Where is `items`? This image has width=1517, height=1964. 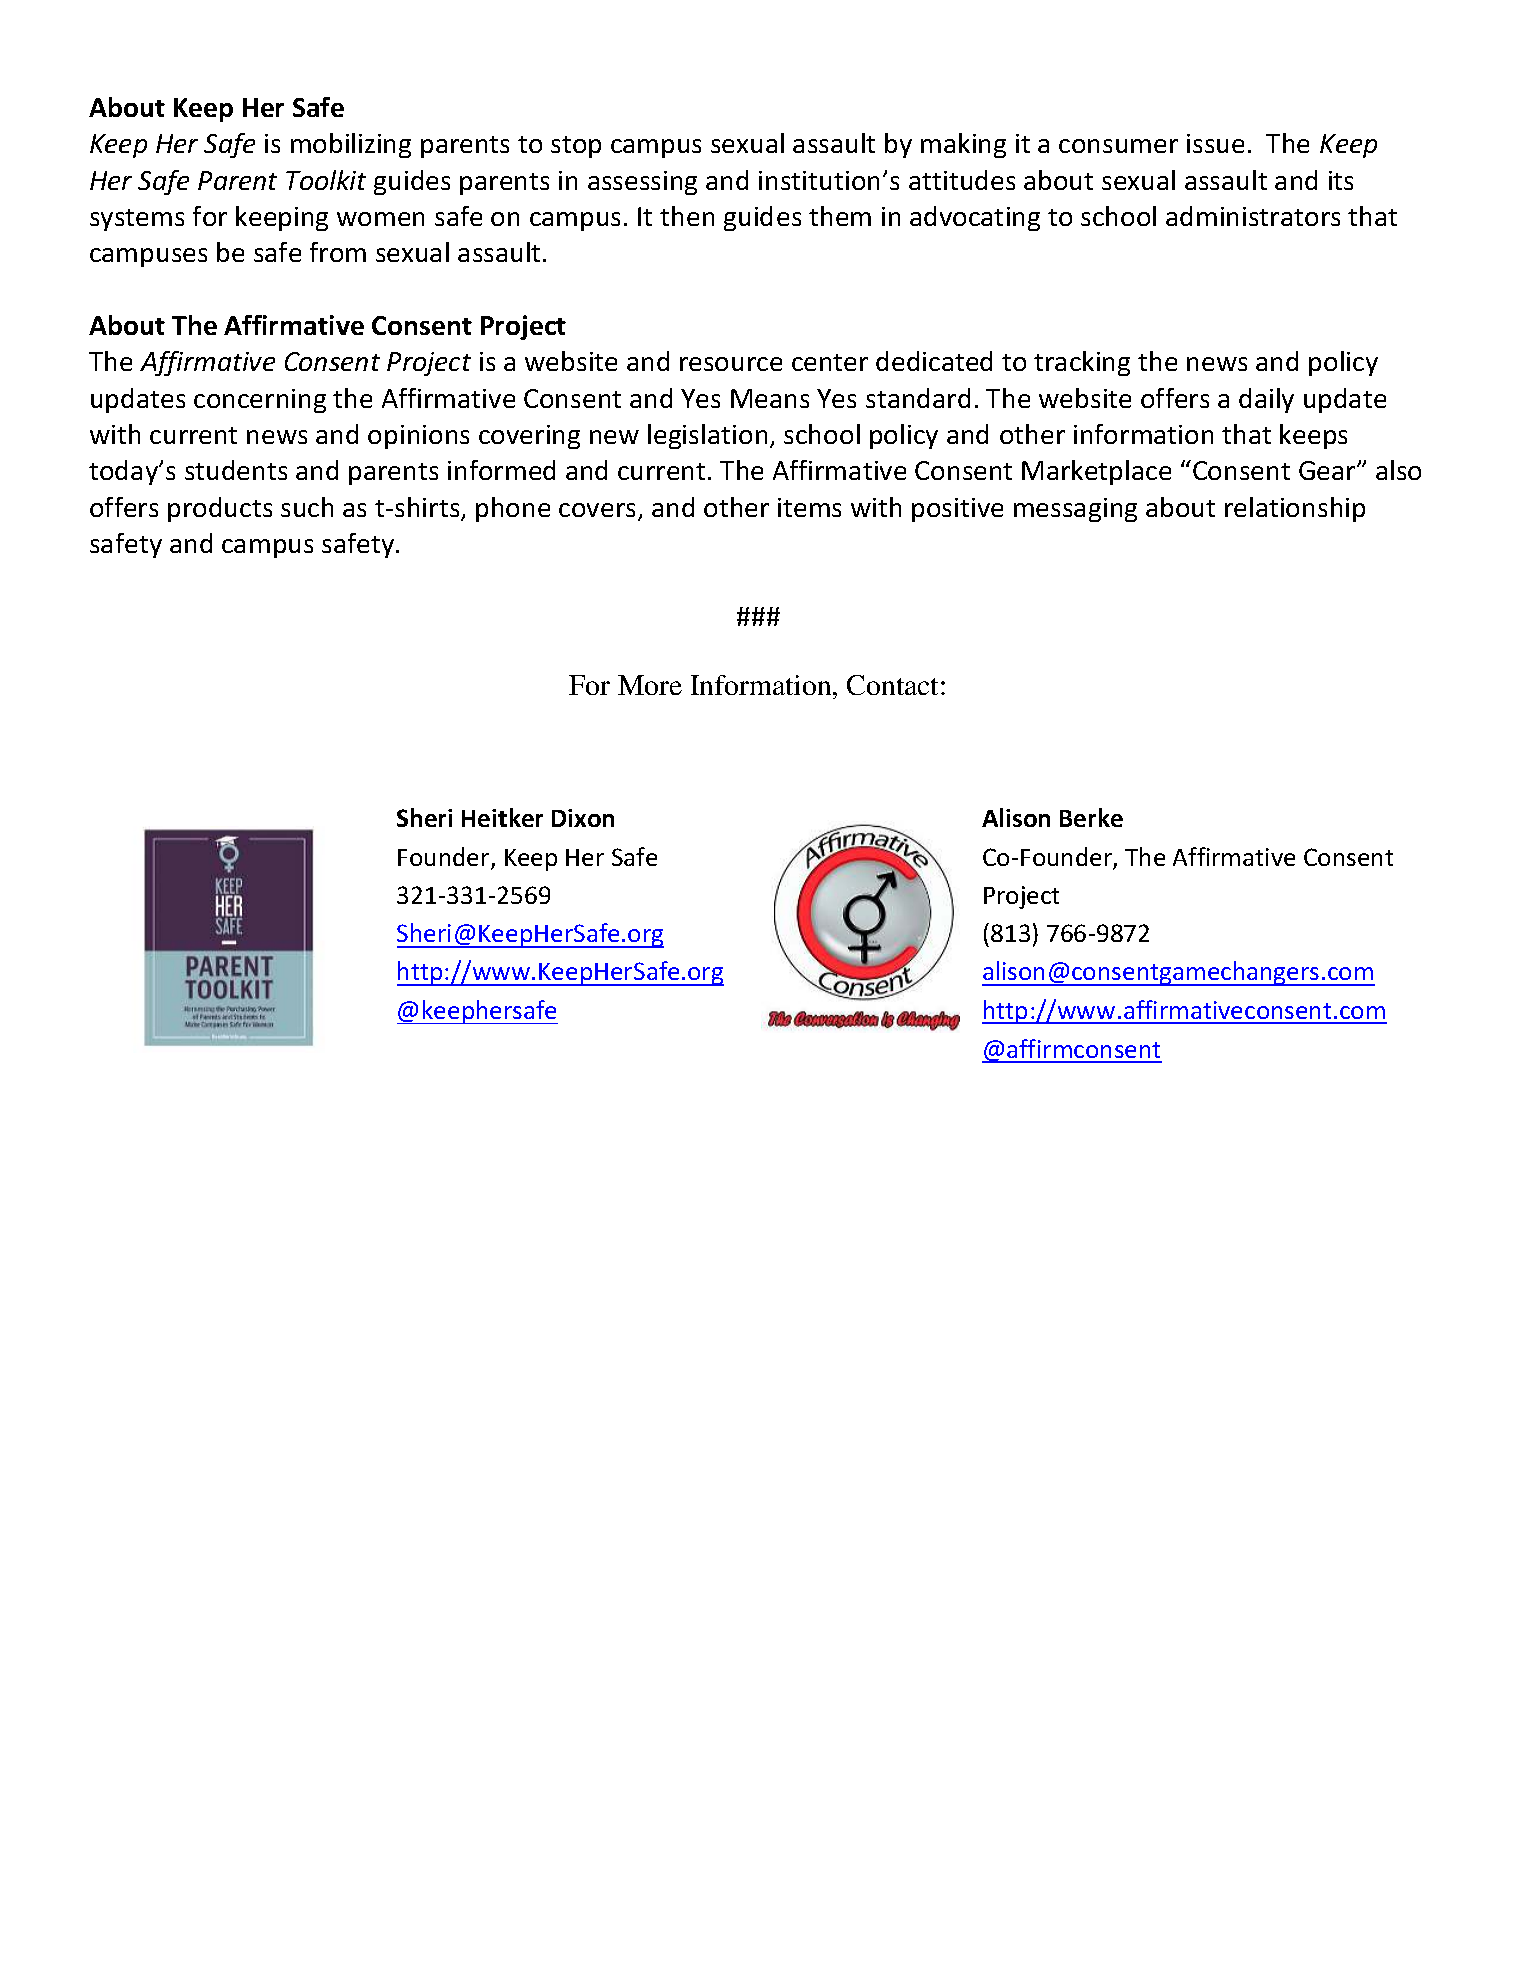 items is located at coordinates (809, 507).
